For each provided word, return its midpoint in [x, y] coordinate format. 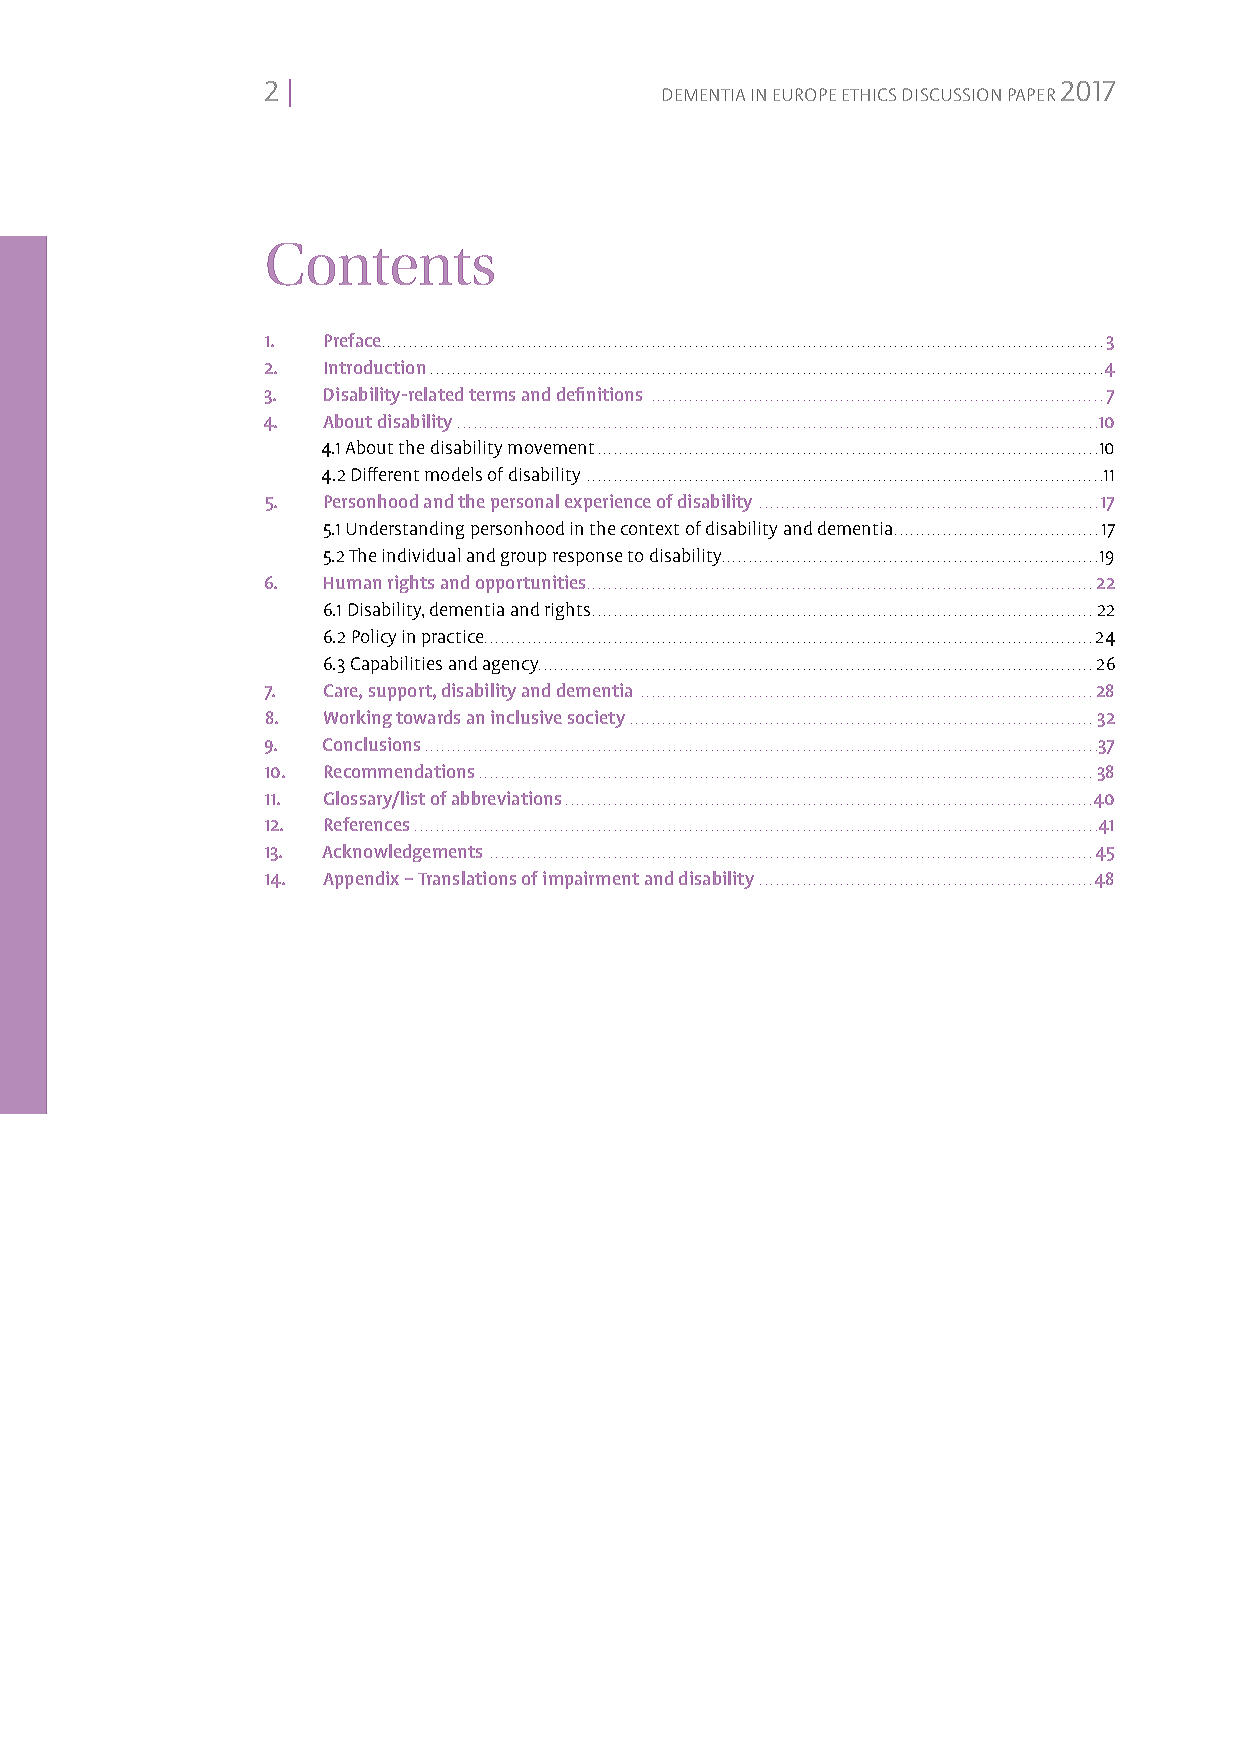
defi [570, 394]
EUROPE [805, 94]
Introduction [375, 367]
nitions [614, 394]
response [587, 559]
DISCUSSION [952, 94]
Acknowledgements [402, 853]
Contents [380, 264]
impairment [591, 880]
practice [454, 638]
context [650, 529]
